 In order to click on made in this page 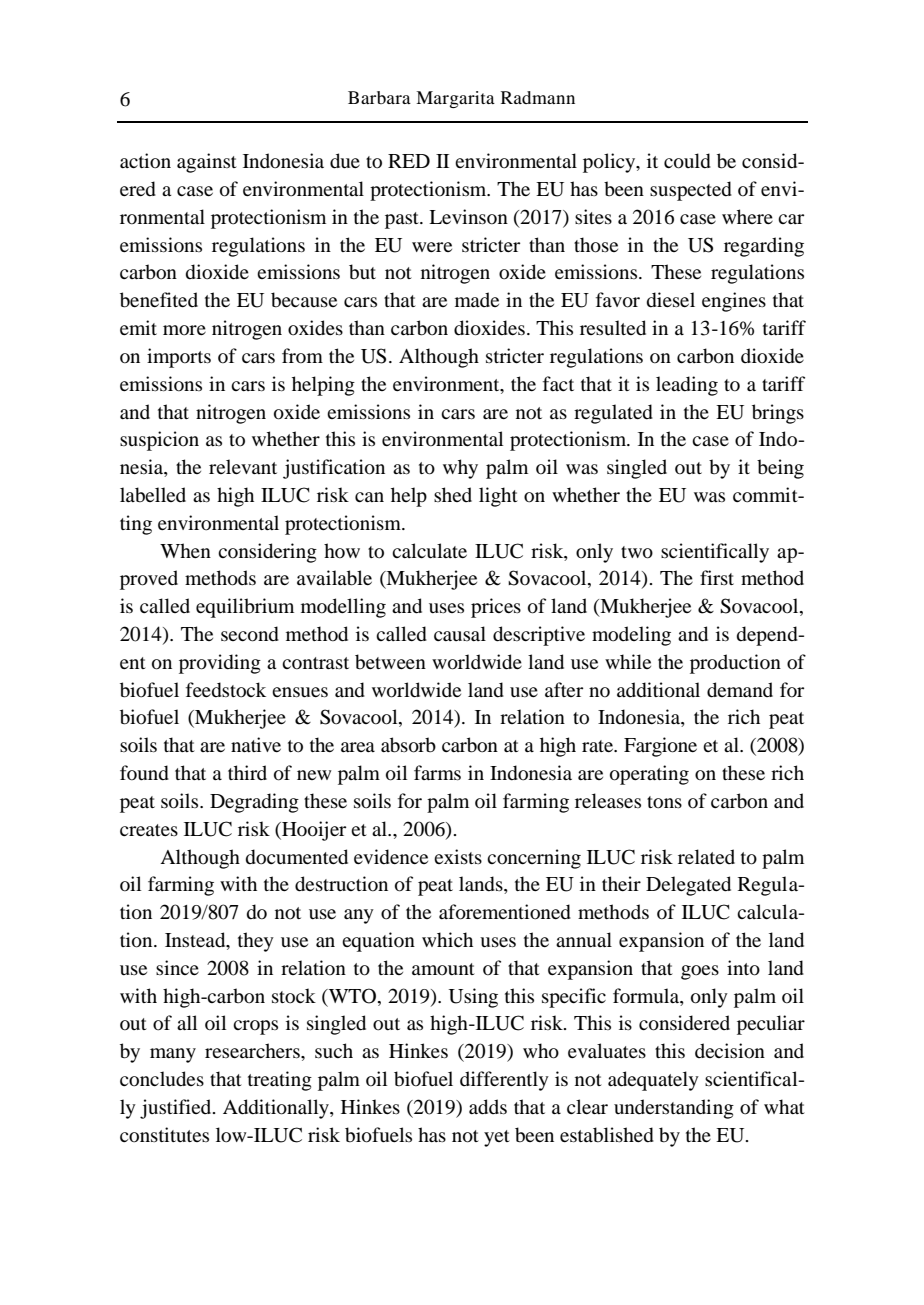, I will do `click(477, 299)`.
